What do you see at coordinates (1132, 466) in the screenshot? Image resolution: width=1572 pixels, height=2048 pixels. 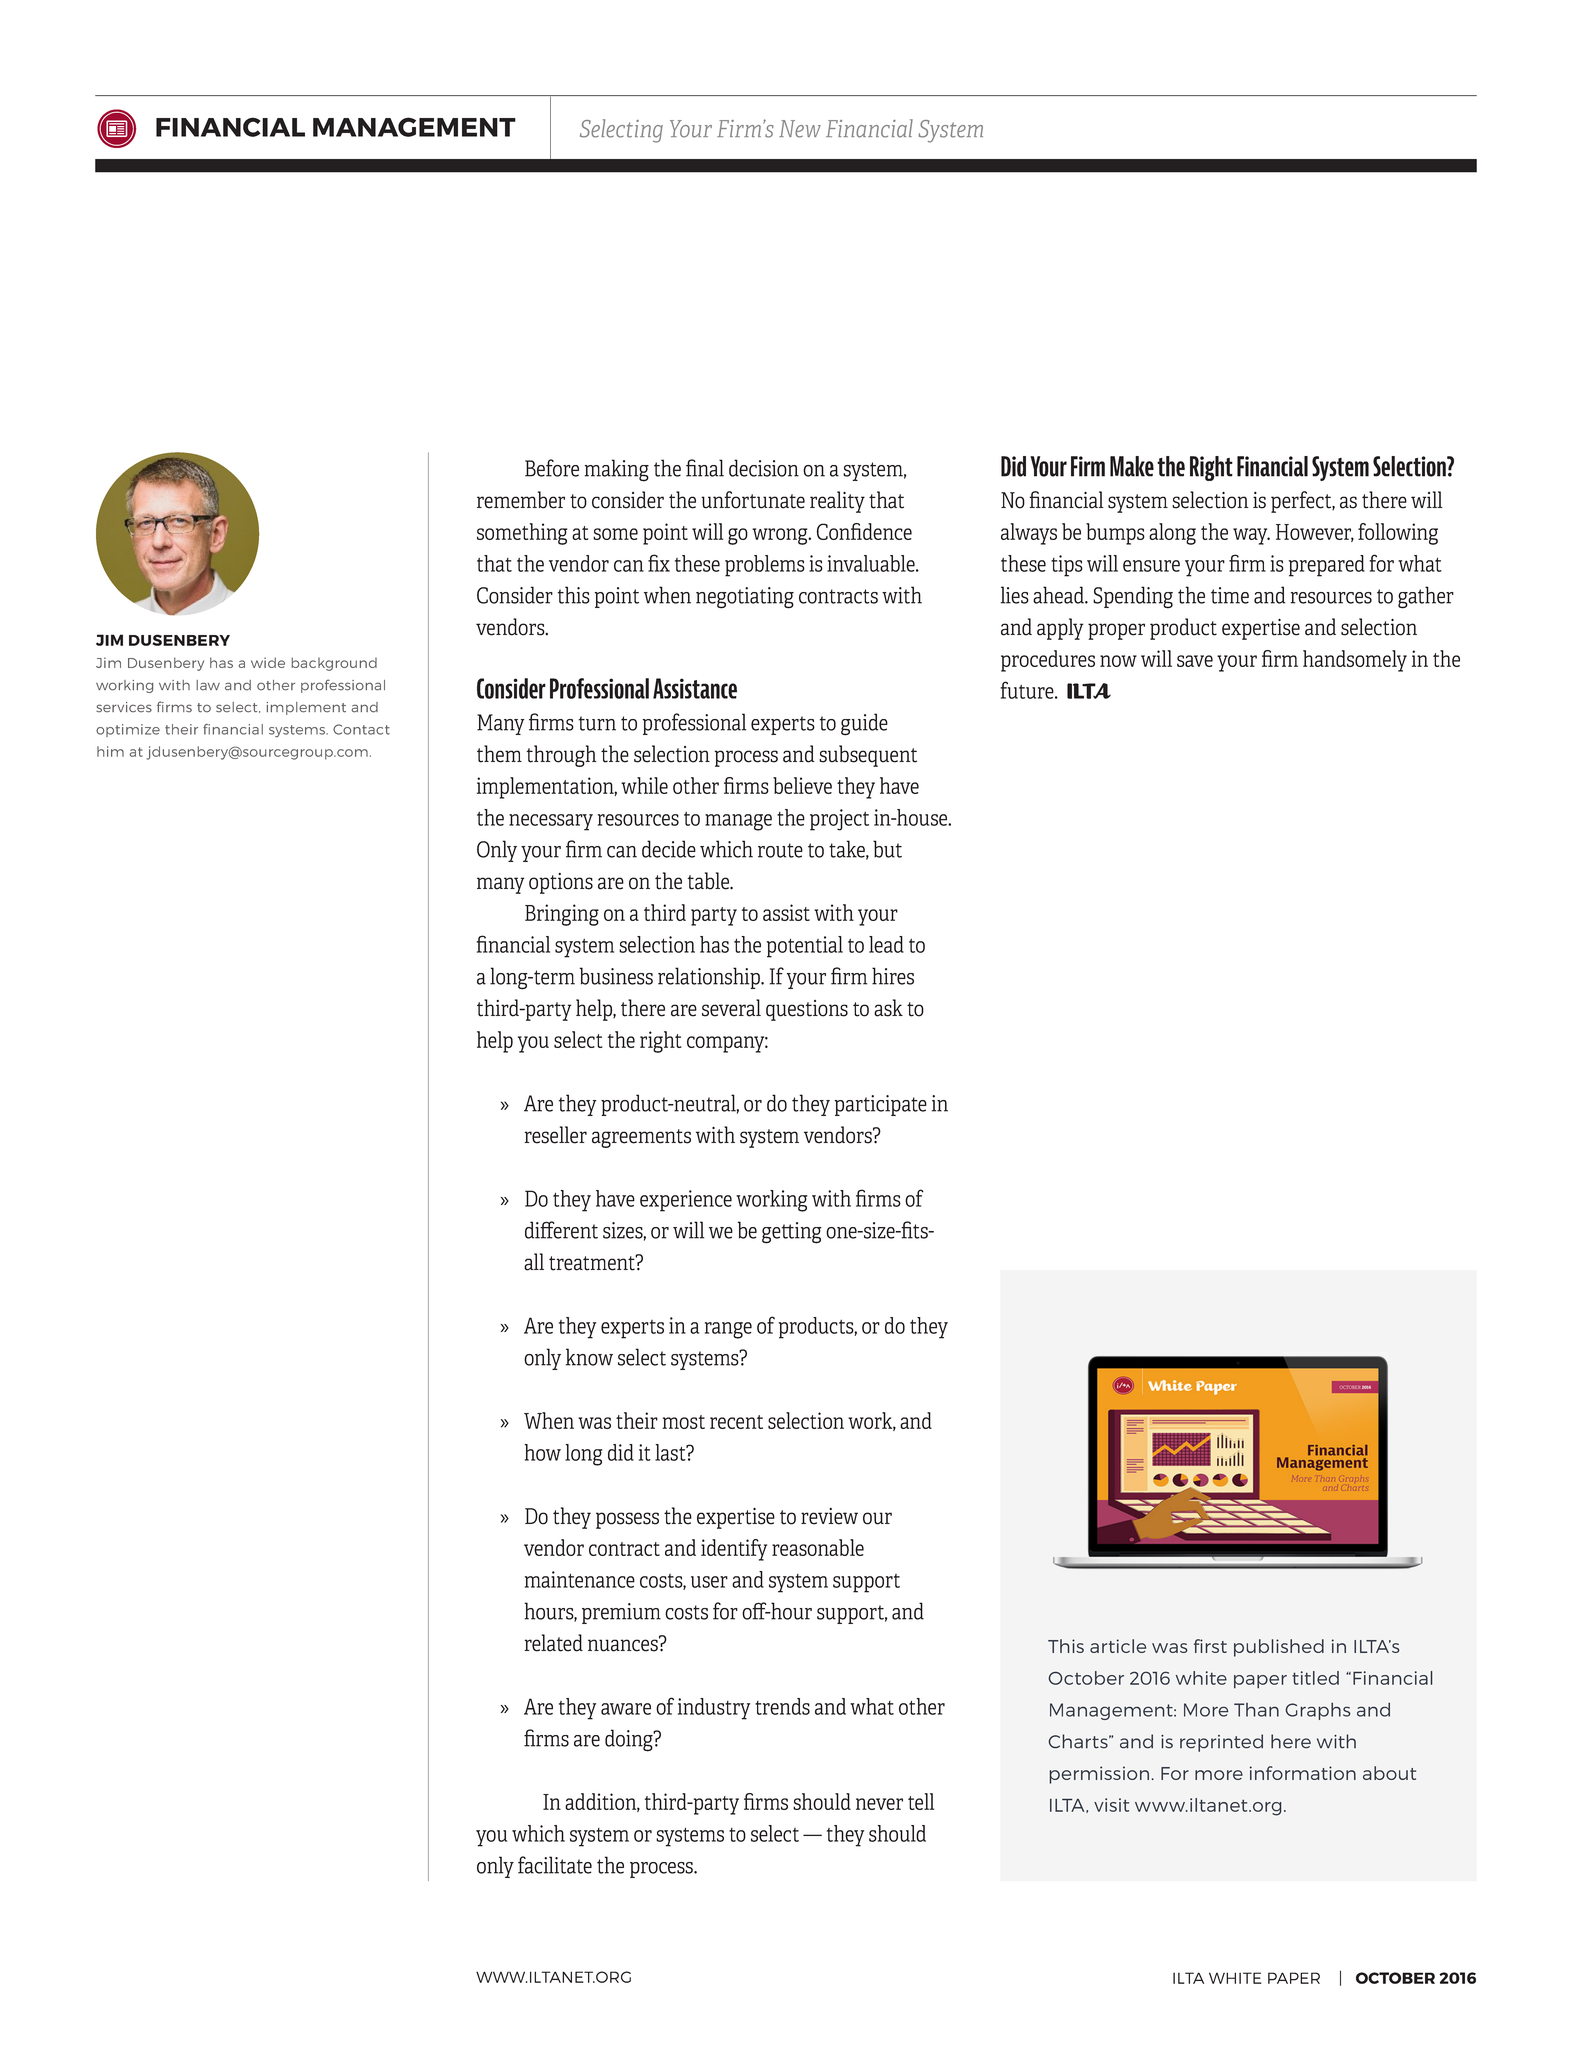 I see `Make` at bounding box center [1132, 466].
